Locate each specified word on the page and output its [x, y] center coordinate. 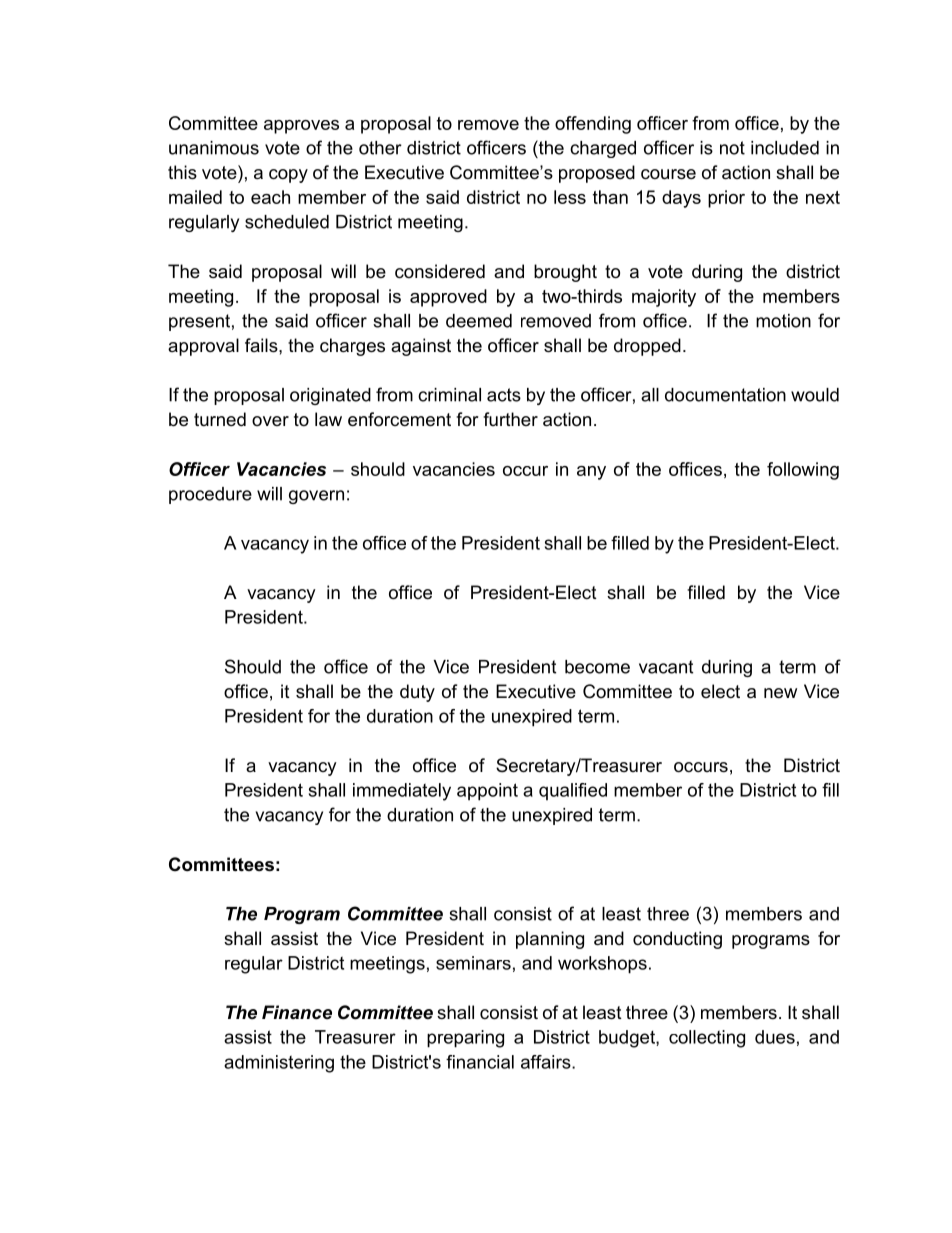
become [597, 667]
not [732, 148]
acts [504, 395]
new [780, 693]
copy [288, 176]
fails [262, 345]
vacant [666, 667]
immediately [402, 792]
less [570, 197]
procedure [210, 495]
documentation [725, 395]
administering [279, 1064]
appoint [487, 792]
